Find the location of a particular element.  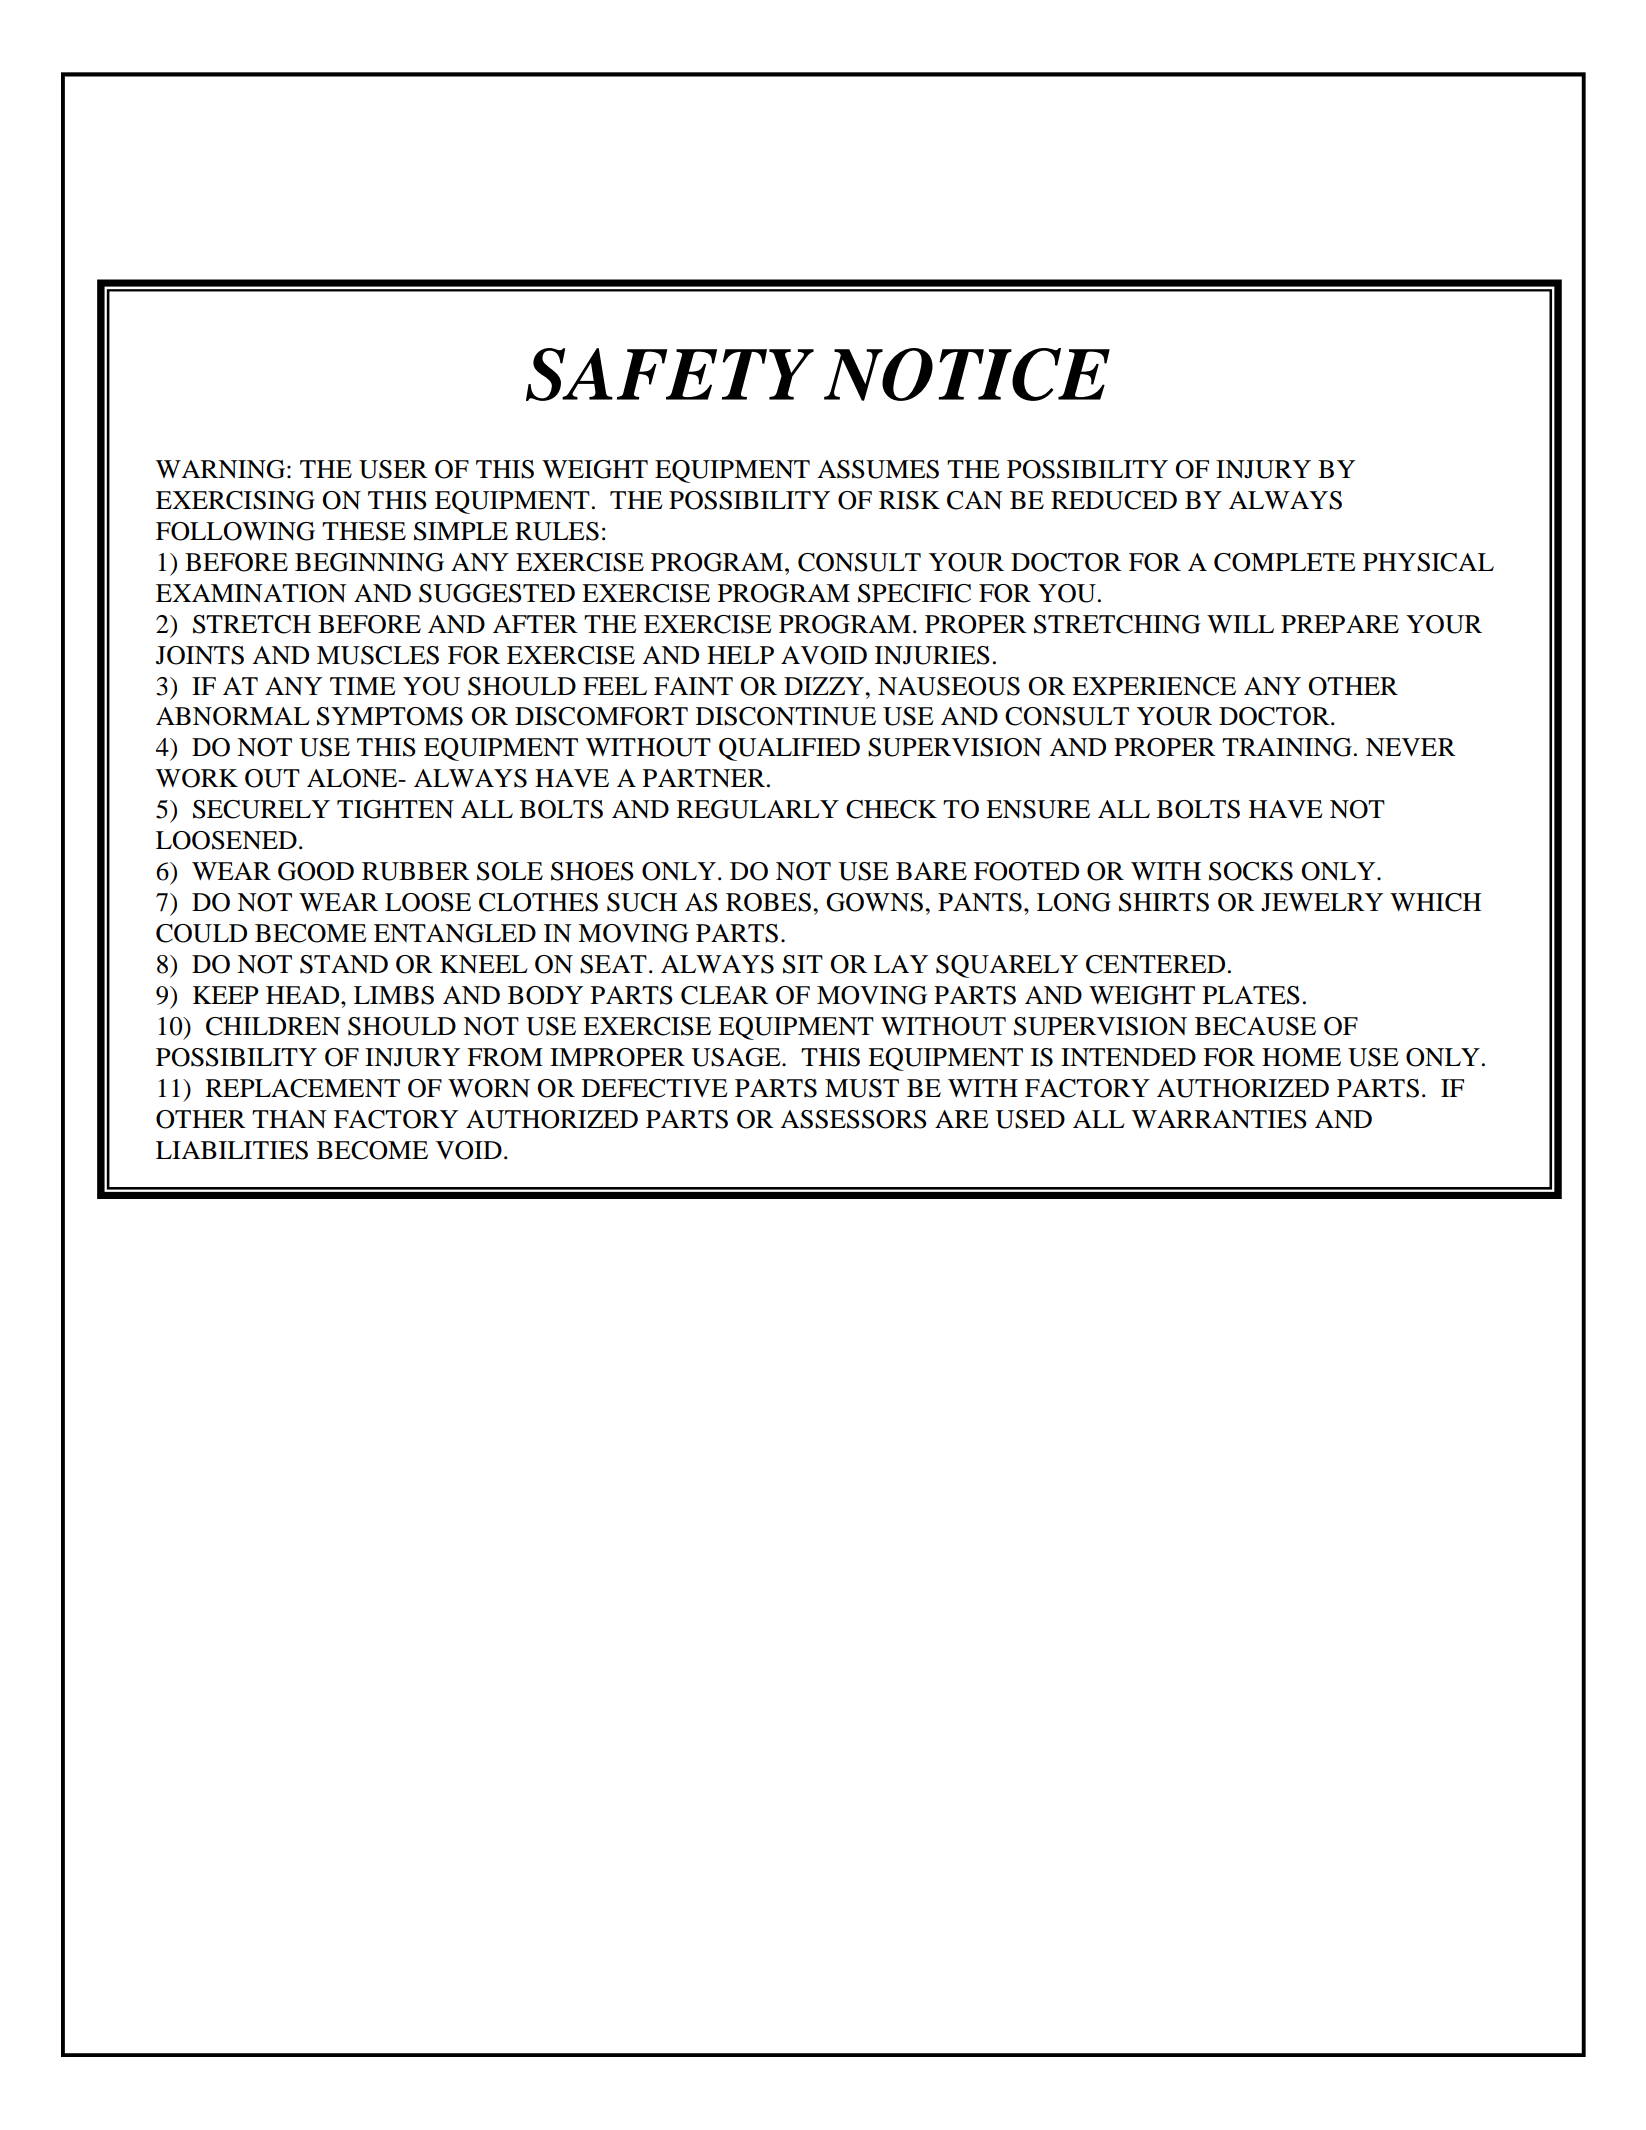

PLATES is located at coordinates (1251, 995).
